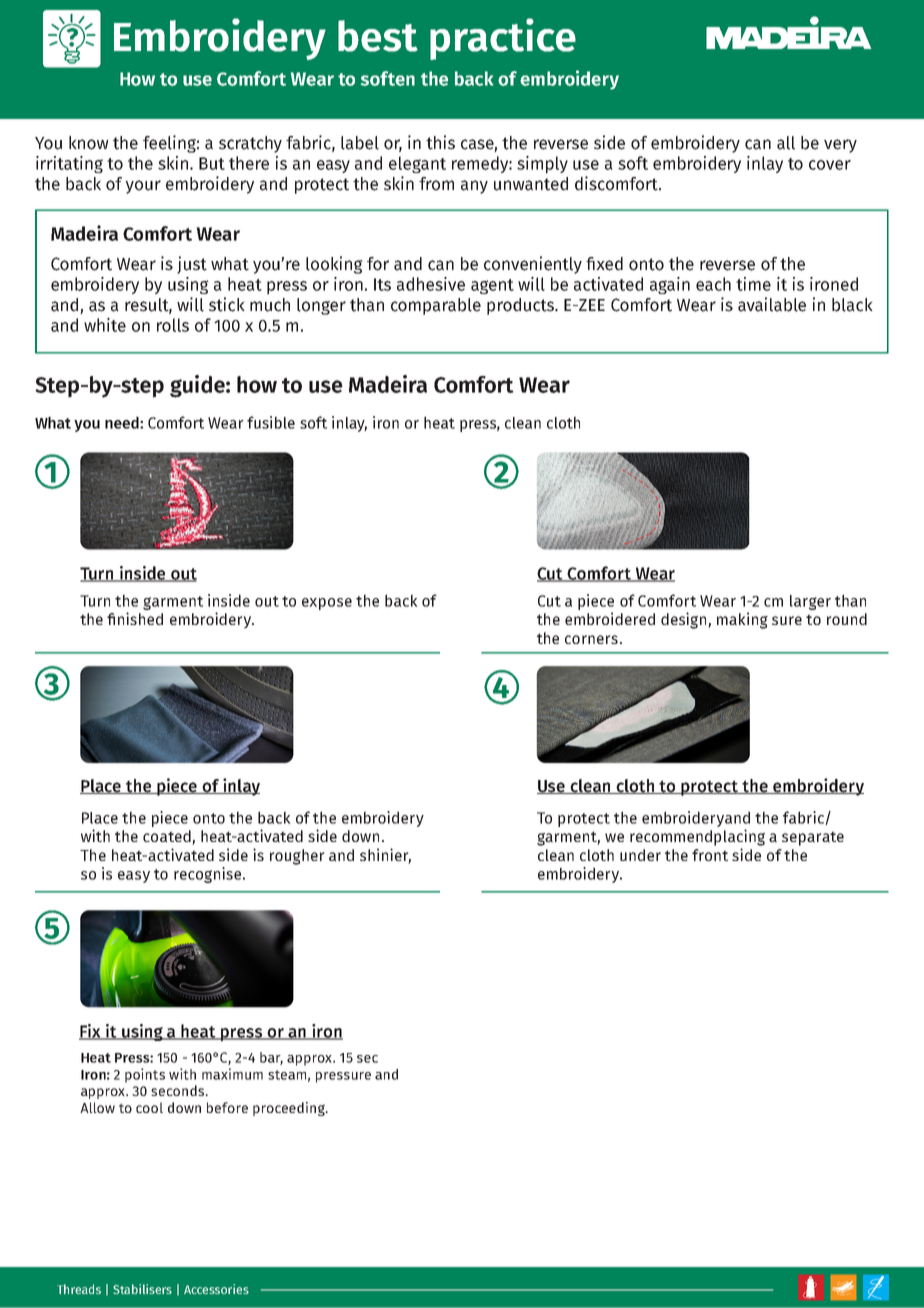  I want to click on front, so click(710, 855).
